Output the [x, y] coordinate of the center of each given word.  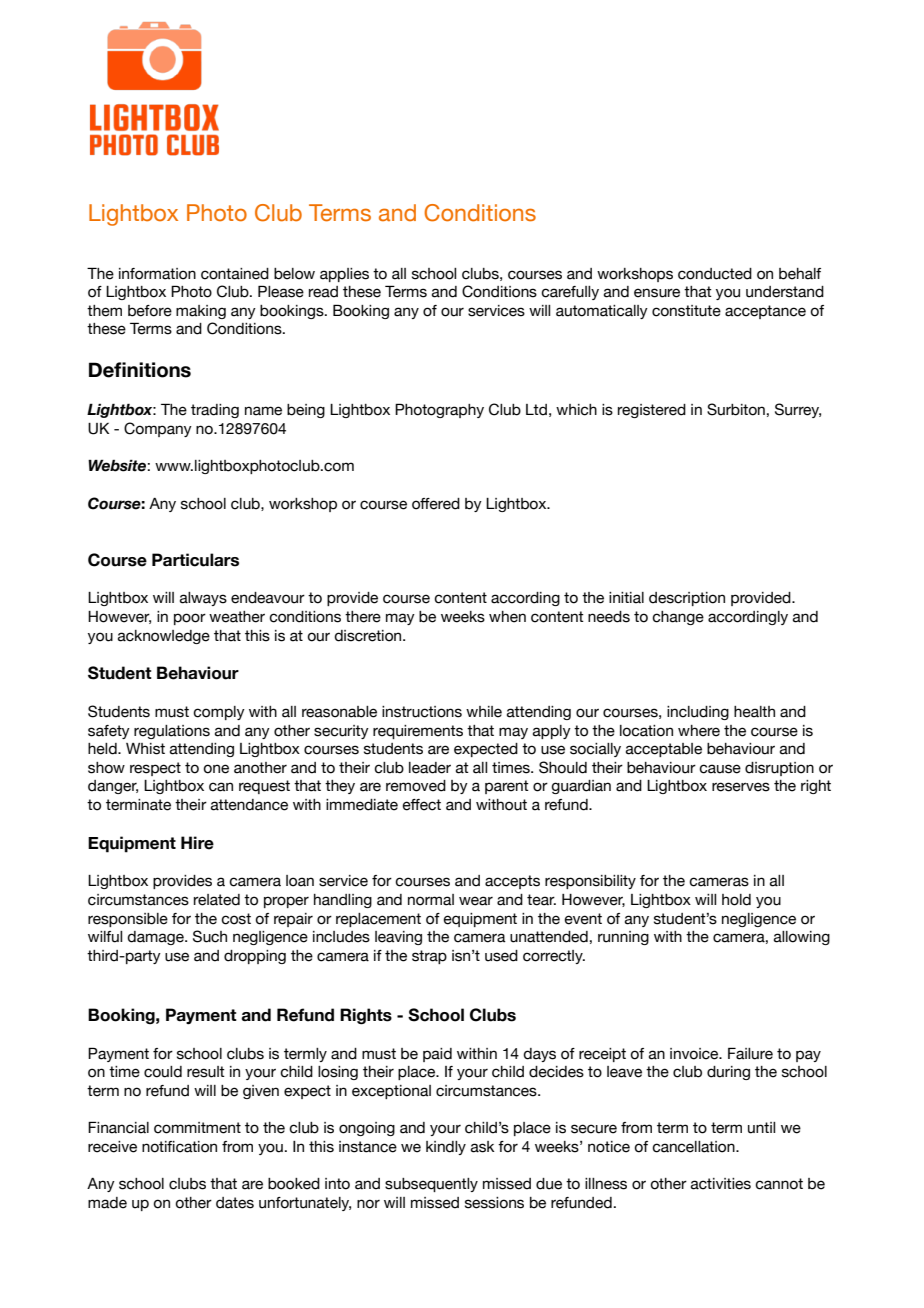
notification [179, 1147]
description [687, 599]
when [507, 617]
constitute [686, 311]
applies [344, 275]
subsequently [431, 1185]
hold [736, 900]
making [201, 312]
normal [431, 900]
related [217, 900]
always [203, 599]
